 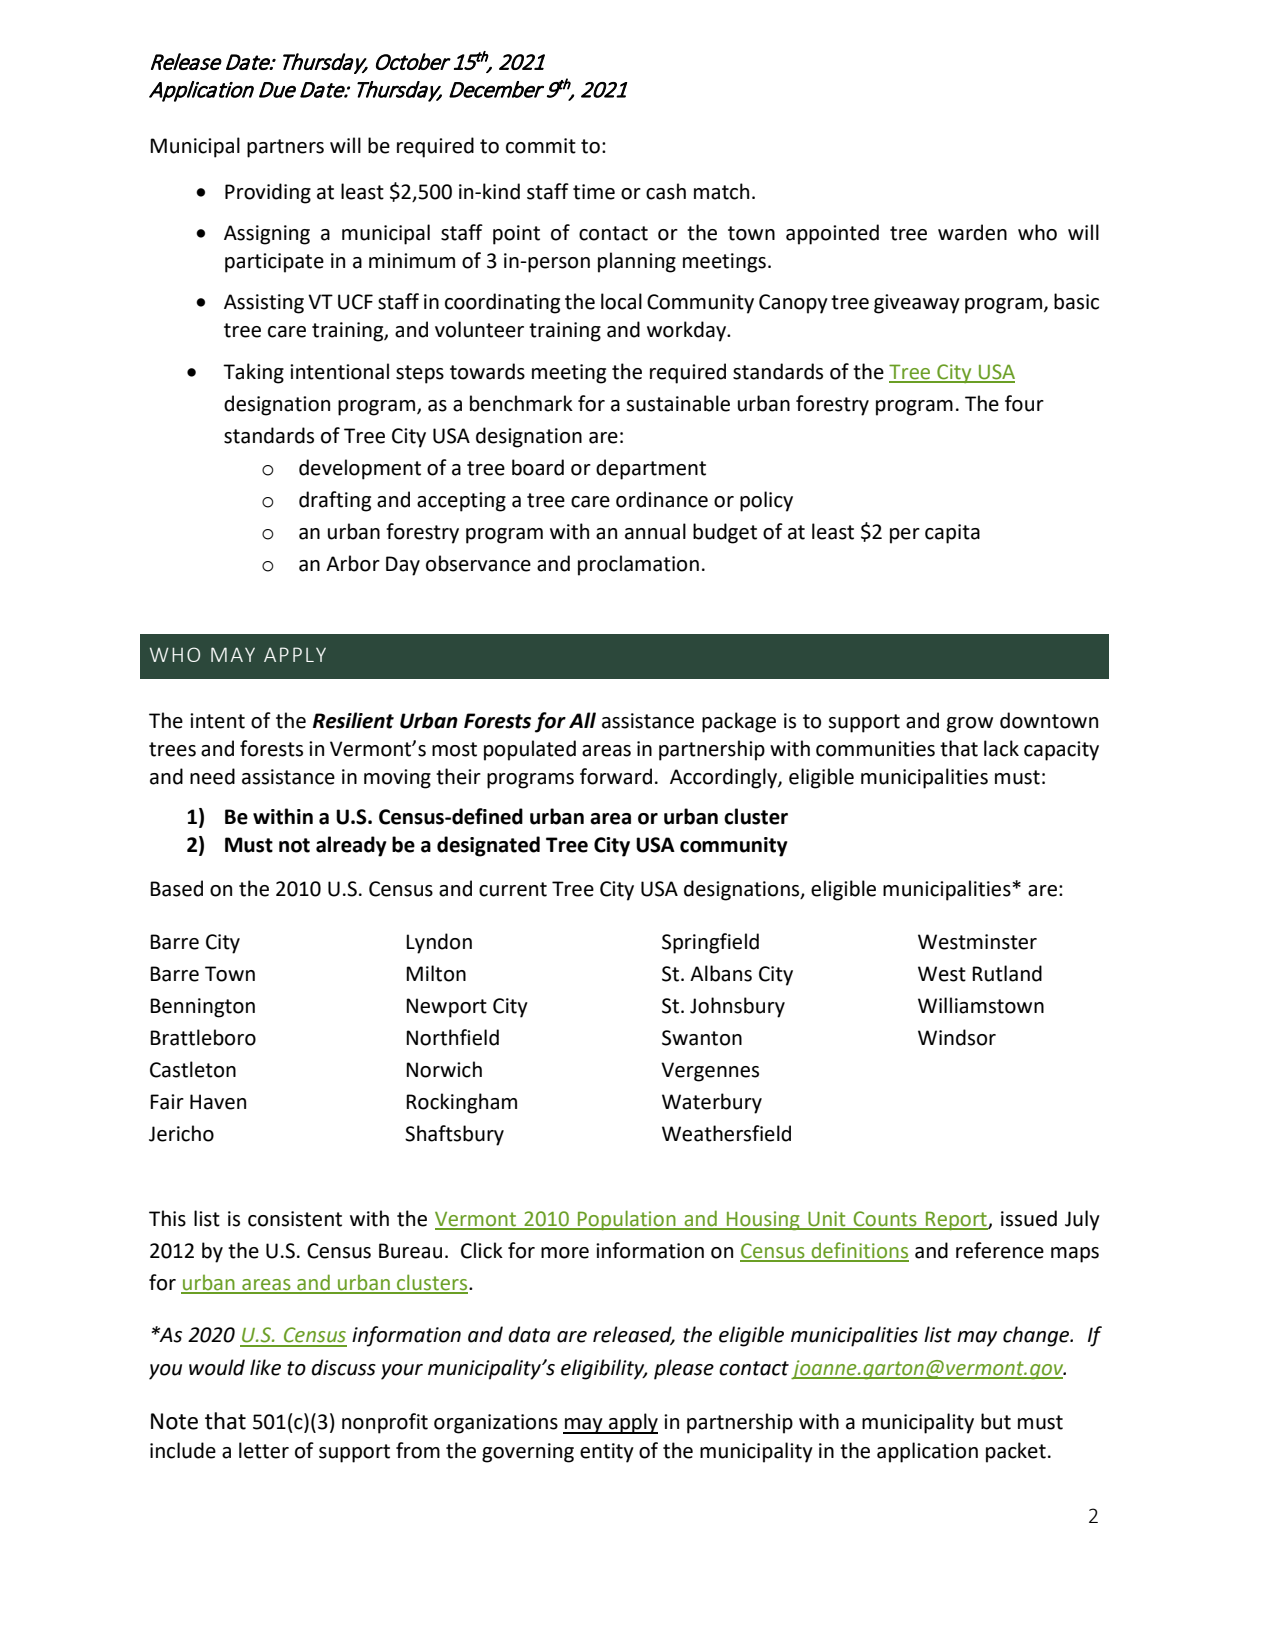 I want to click on Population, so click(x=627, y=1220).
